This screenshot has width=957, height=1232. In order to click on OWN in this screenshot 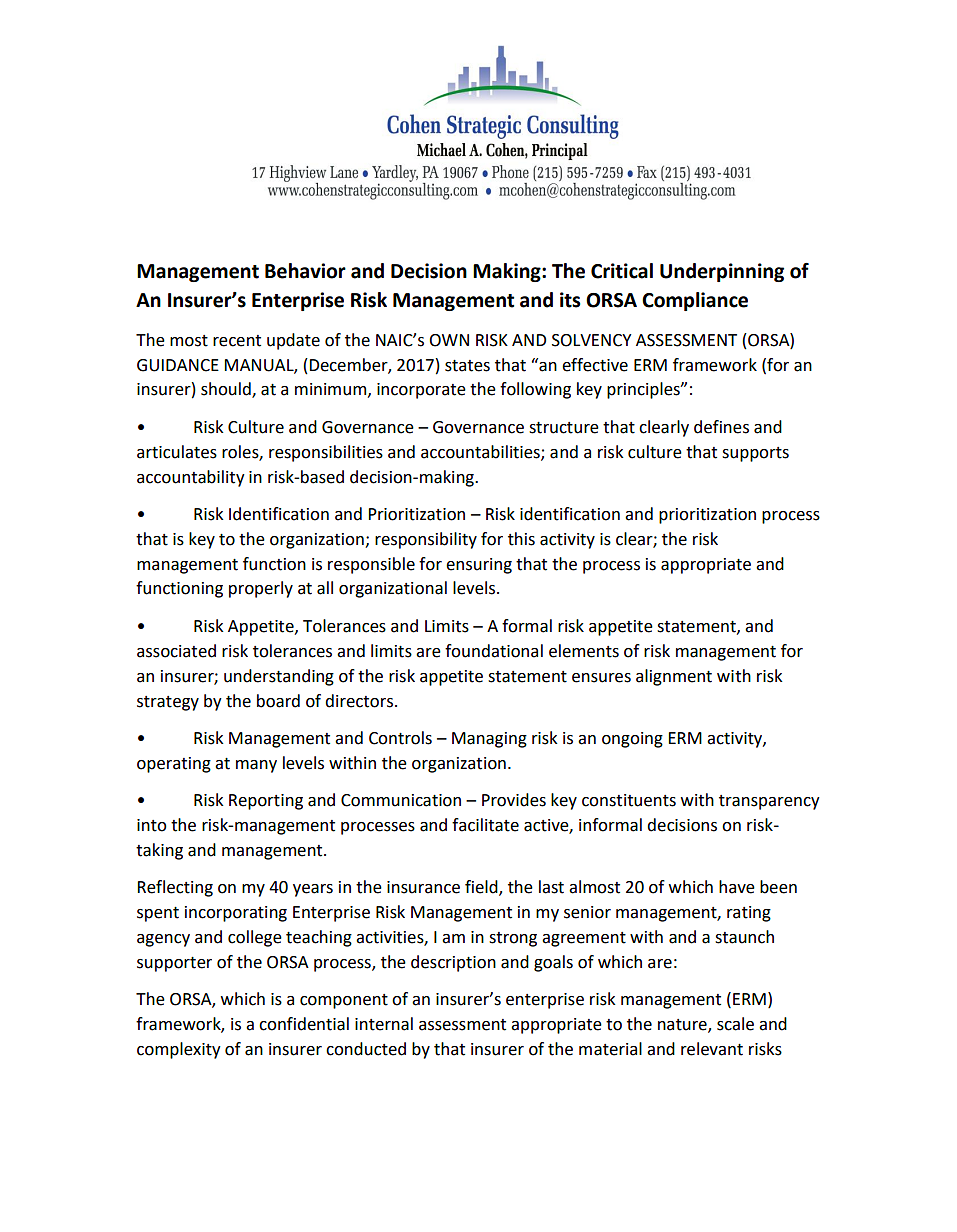, I will do `click(449, 340)`.
